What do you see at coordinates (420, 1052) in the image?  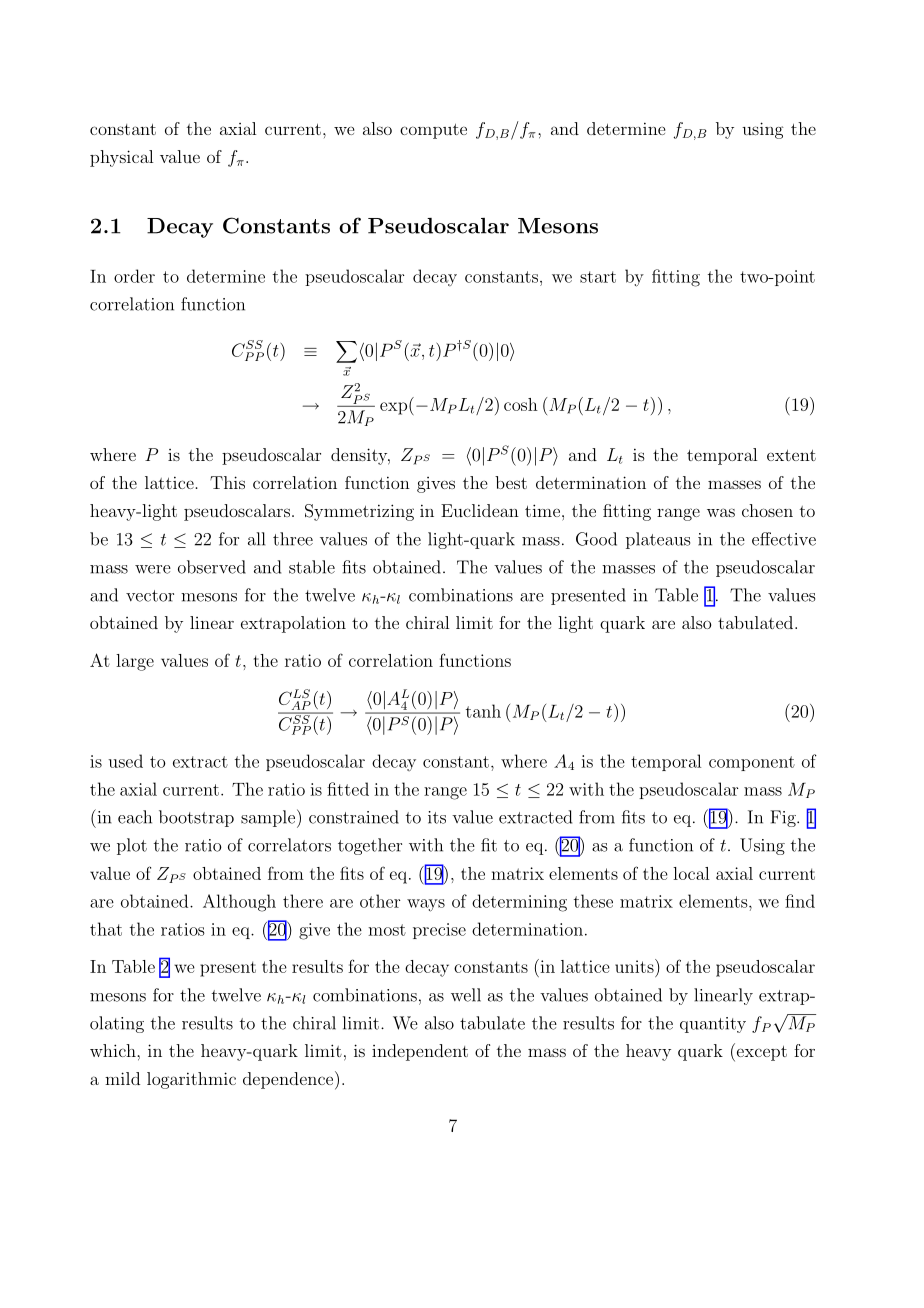 I see `independent` at bounding box center [420, 1052].
